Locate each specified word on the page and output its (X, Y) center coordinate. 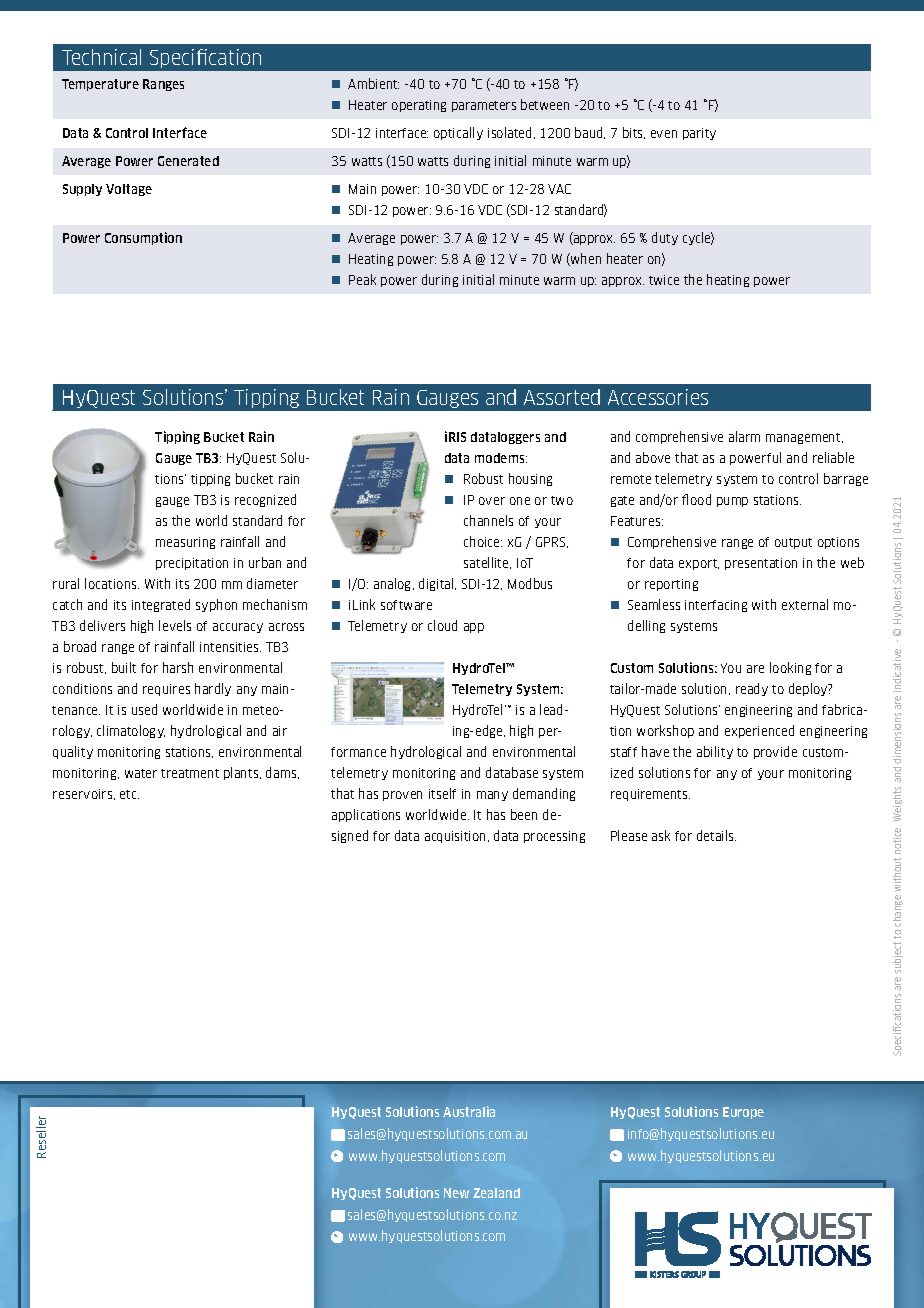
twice (664, 280)
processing (554, 837)
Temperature (100, 85)
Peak (362, 279)
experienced (759, 731)
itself (442, 793)
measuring (185, 543)
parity (699, 134)
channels (488, 520)
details (716, 835)
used (144, 709)
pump (732, 502)
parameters (484, 106)
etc (129, 794)
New (456, 1193)
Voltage (129, 190)
